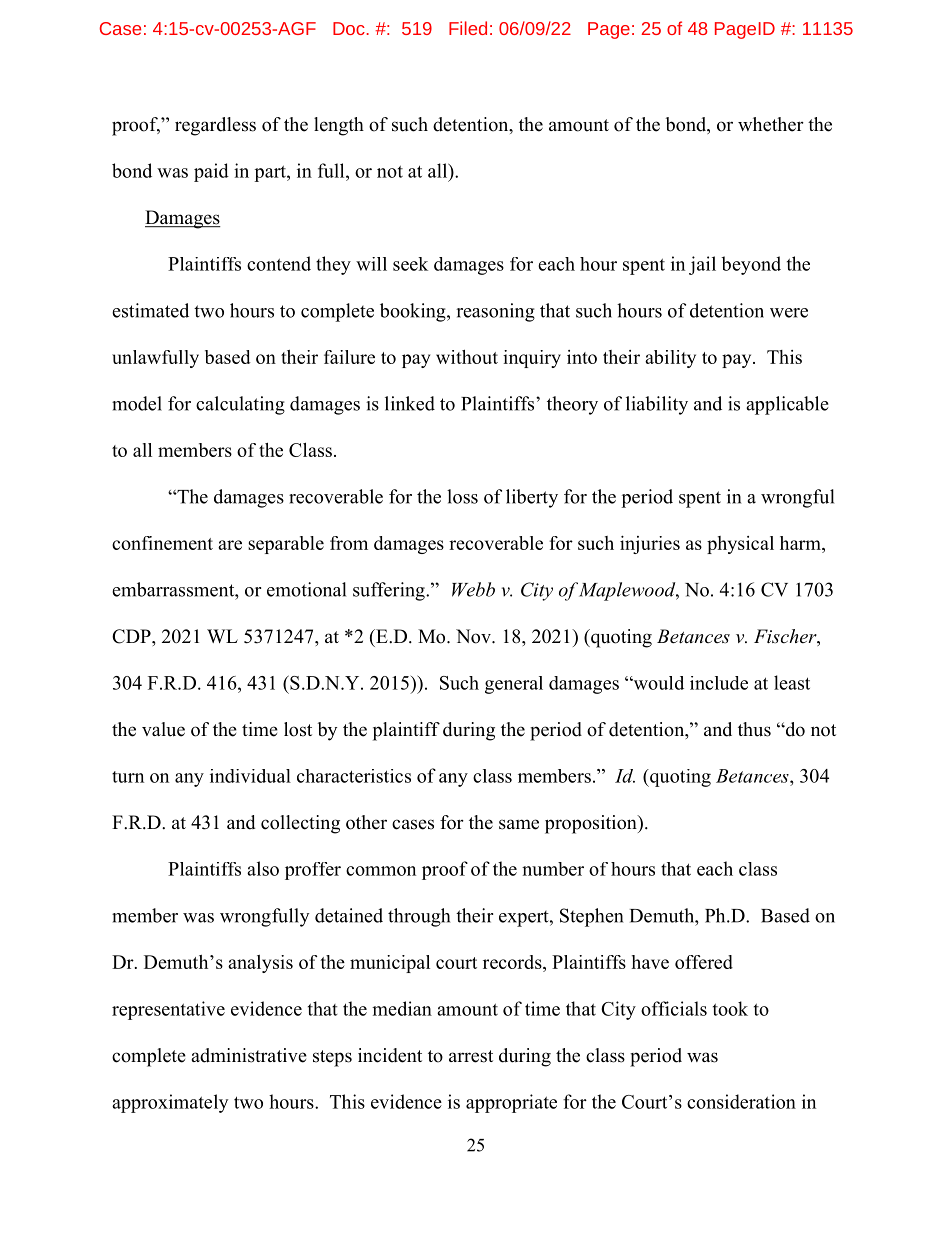 The width and height of the screenshot is (952, 1233). What do you see at coordinates (468, 28) in the screenshot?
I see `Filed` at bounding box center [468, 28].
